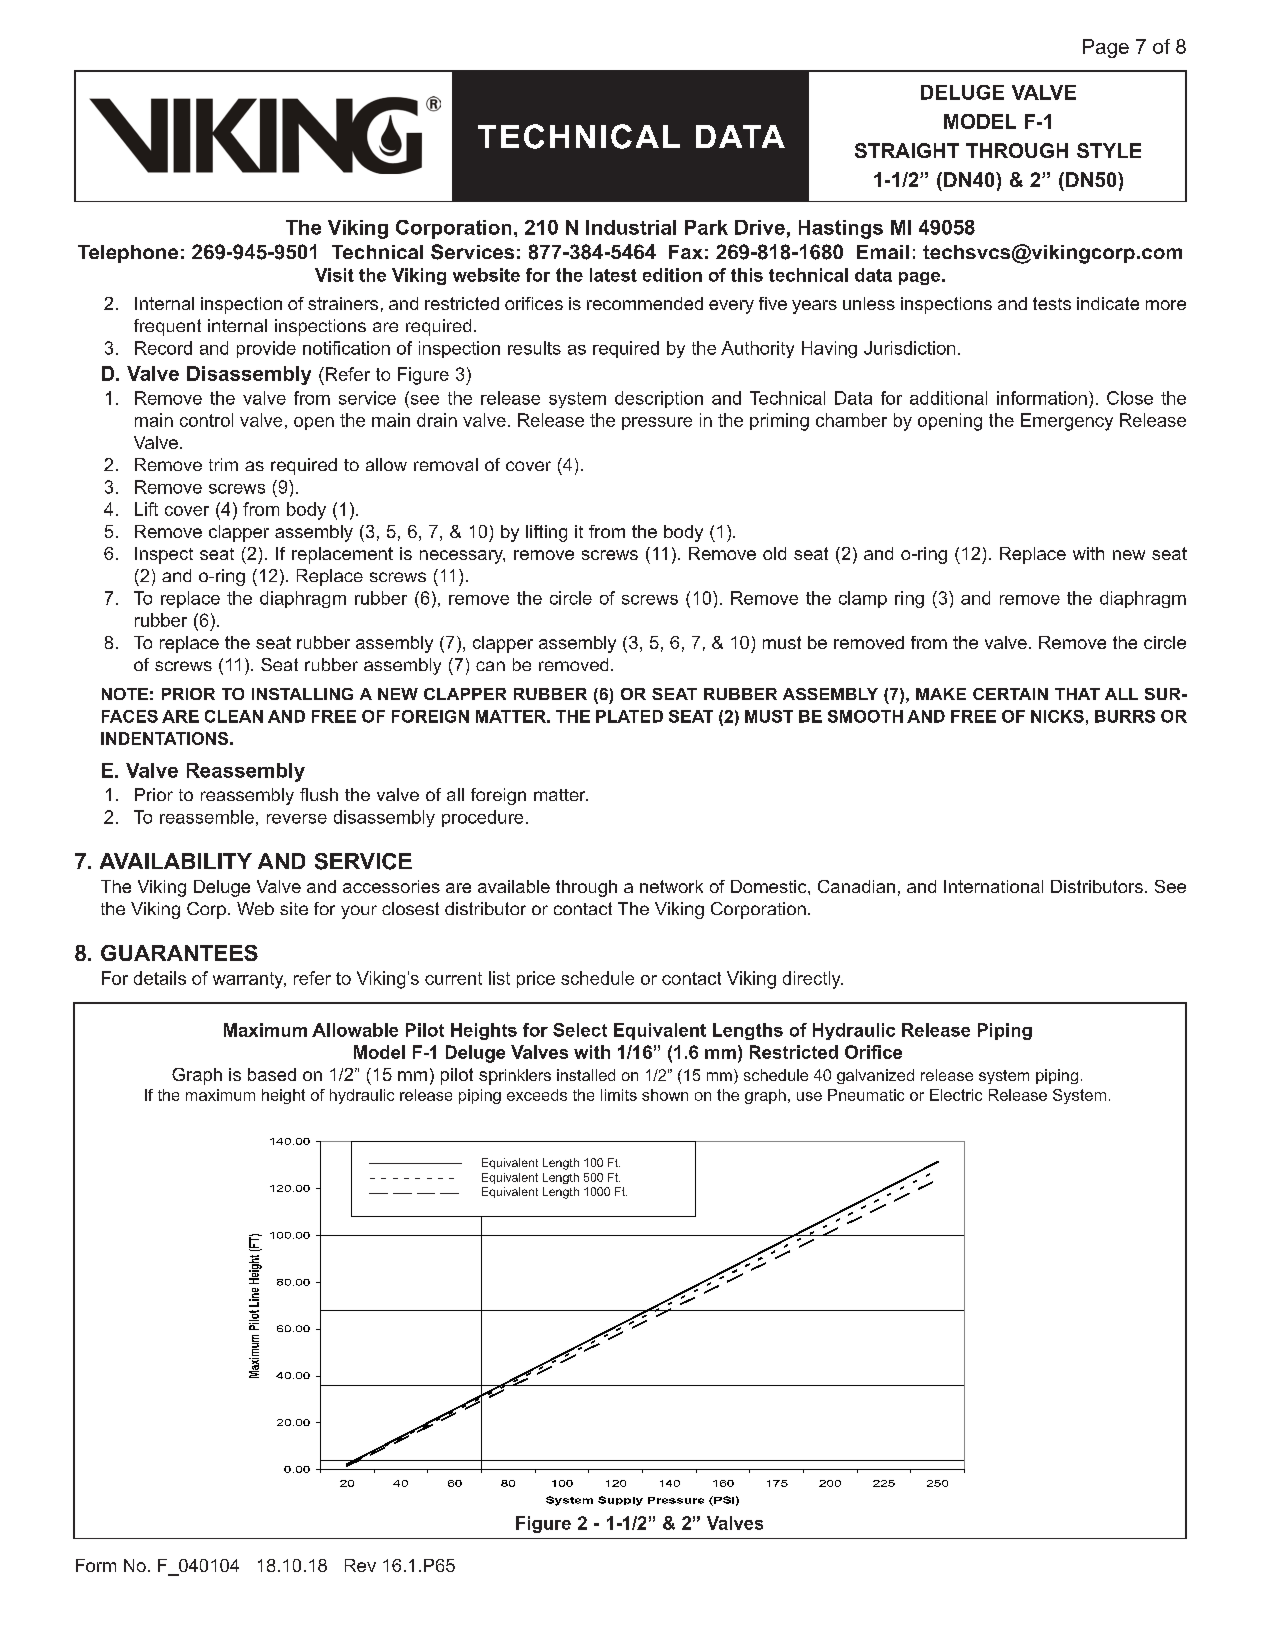 Image resolution: width=1261 pixels, height=1631 pixels. Describe the element at coordinates (1109, 150) in the image. I see `STYLE` at that location.
